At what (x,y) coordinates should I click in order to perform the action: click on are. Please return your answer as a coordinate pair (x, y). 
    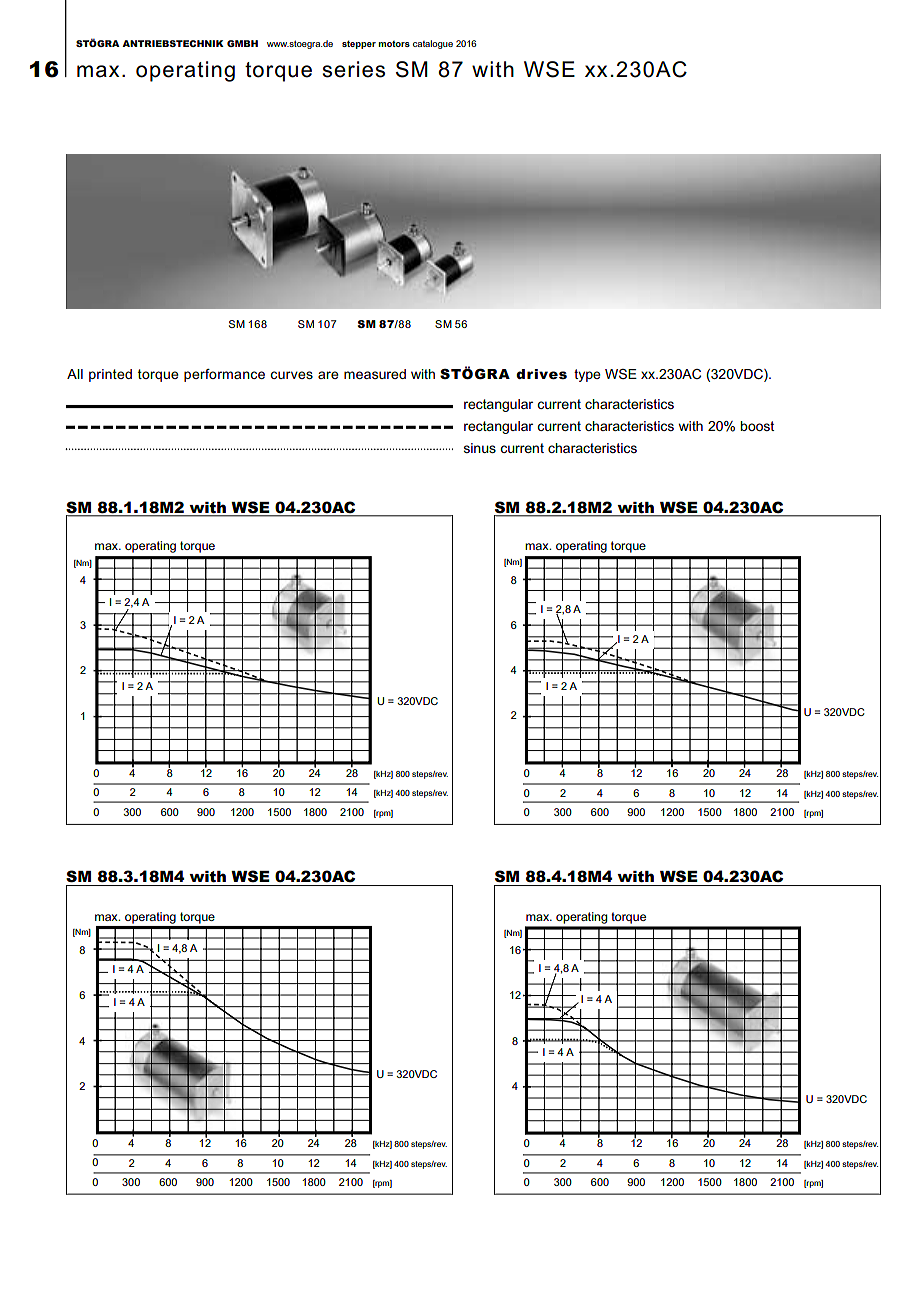
    Looking at the image, I should click on (328, 375).
